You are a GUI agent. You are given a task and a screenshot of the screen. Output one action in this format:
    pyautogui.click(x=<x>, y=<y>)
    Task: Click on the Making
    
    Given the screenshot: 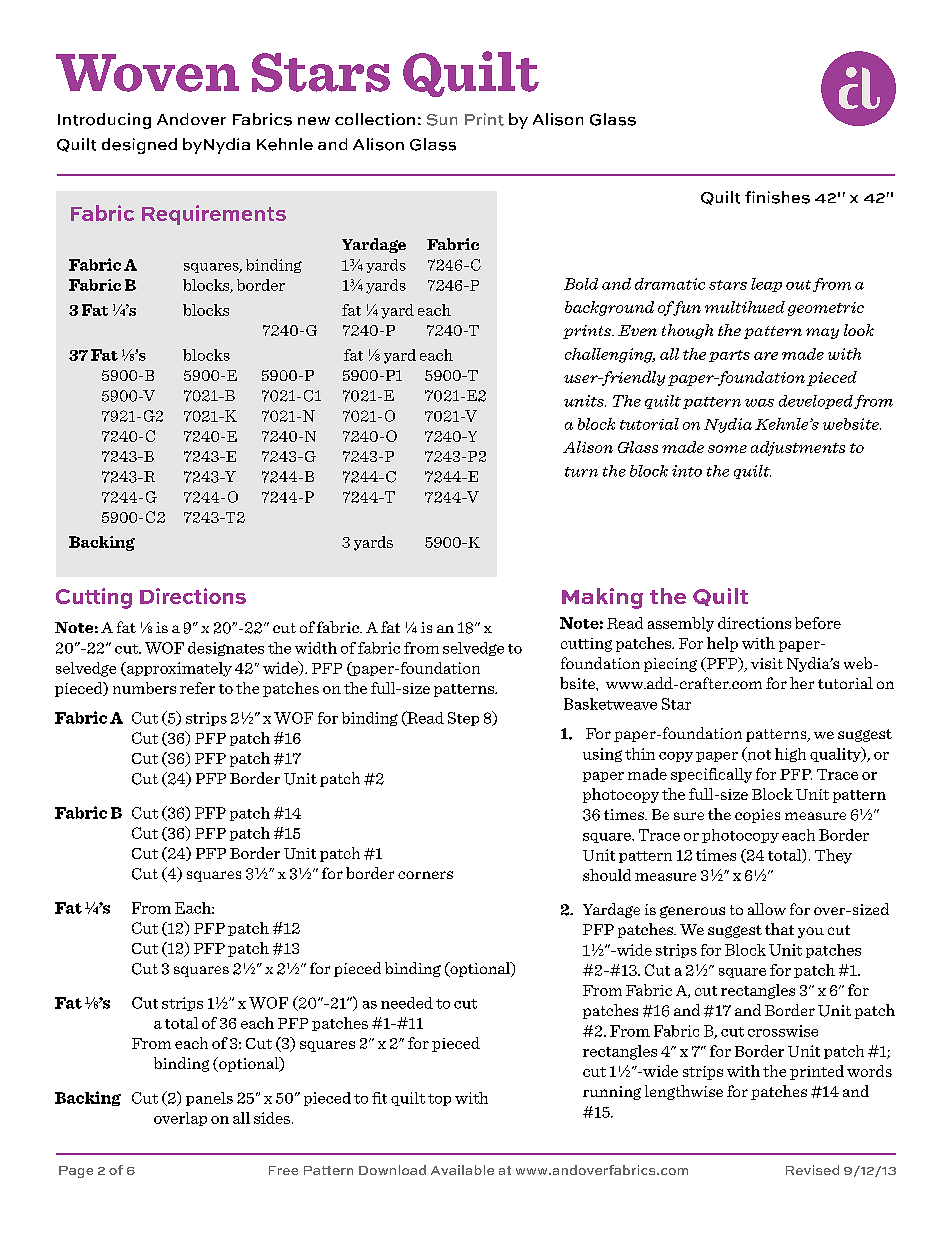 What is the action you would take?
    pyautogui.click(x=602, y=598)
